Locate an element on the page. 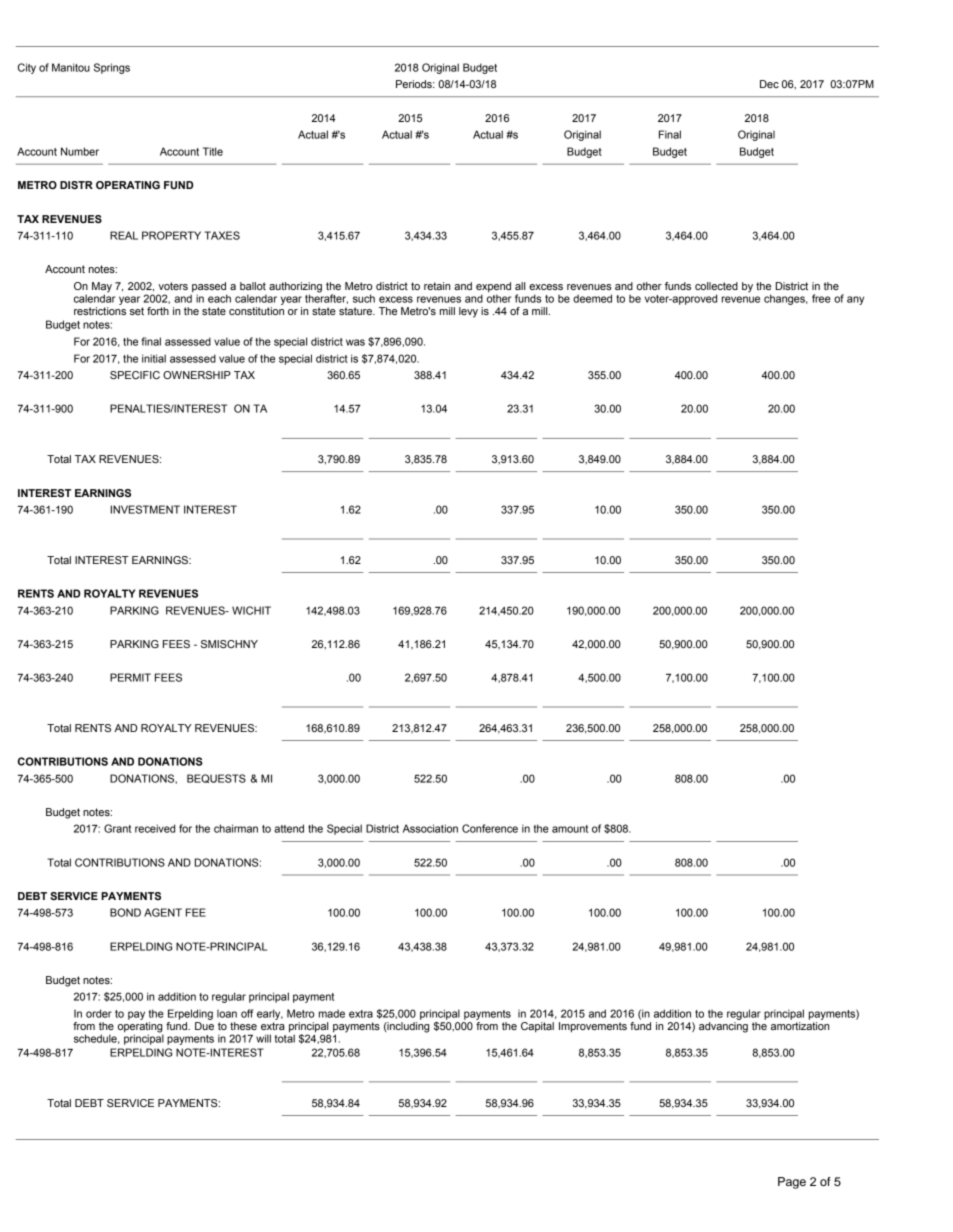 The width and height of the page is (953, 1232). Due is located at coordinates (204, 1026).
